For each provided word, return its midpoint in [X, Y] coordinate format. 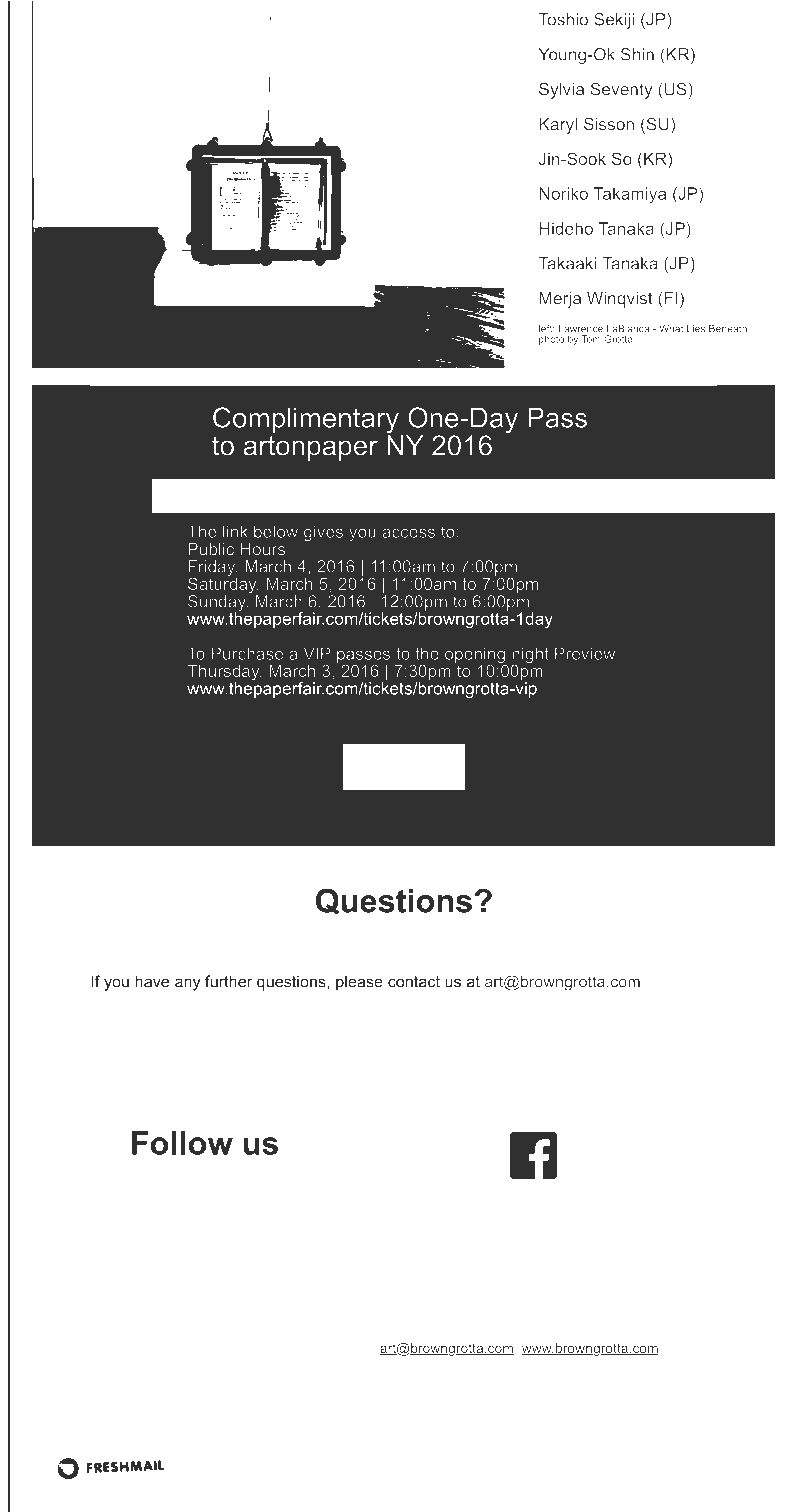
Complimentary [307, 421]
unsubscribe [569, 1305]
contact [414, 982]
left [546, 329]
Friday [213, 569]
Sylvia [561, 90]
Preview [585, 653]
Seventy [622, 90]
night [530, 656]
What [671, 328]
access [408, 533]
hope [238, 1306]
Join [393, 767]
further [228, 981]
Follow [182, 1143]
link [235, 531]
